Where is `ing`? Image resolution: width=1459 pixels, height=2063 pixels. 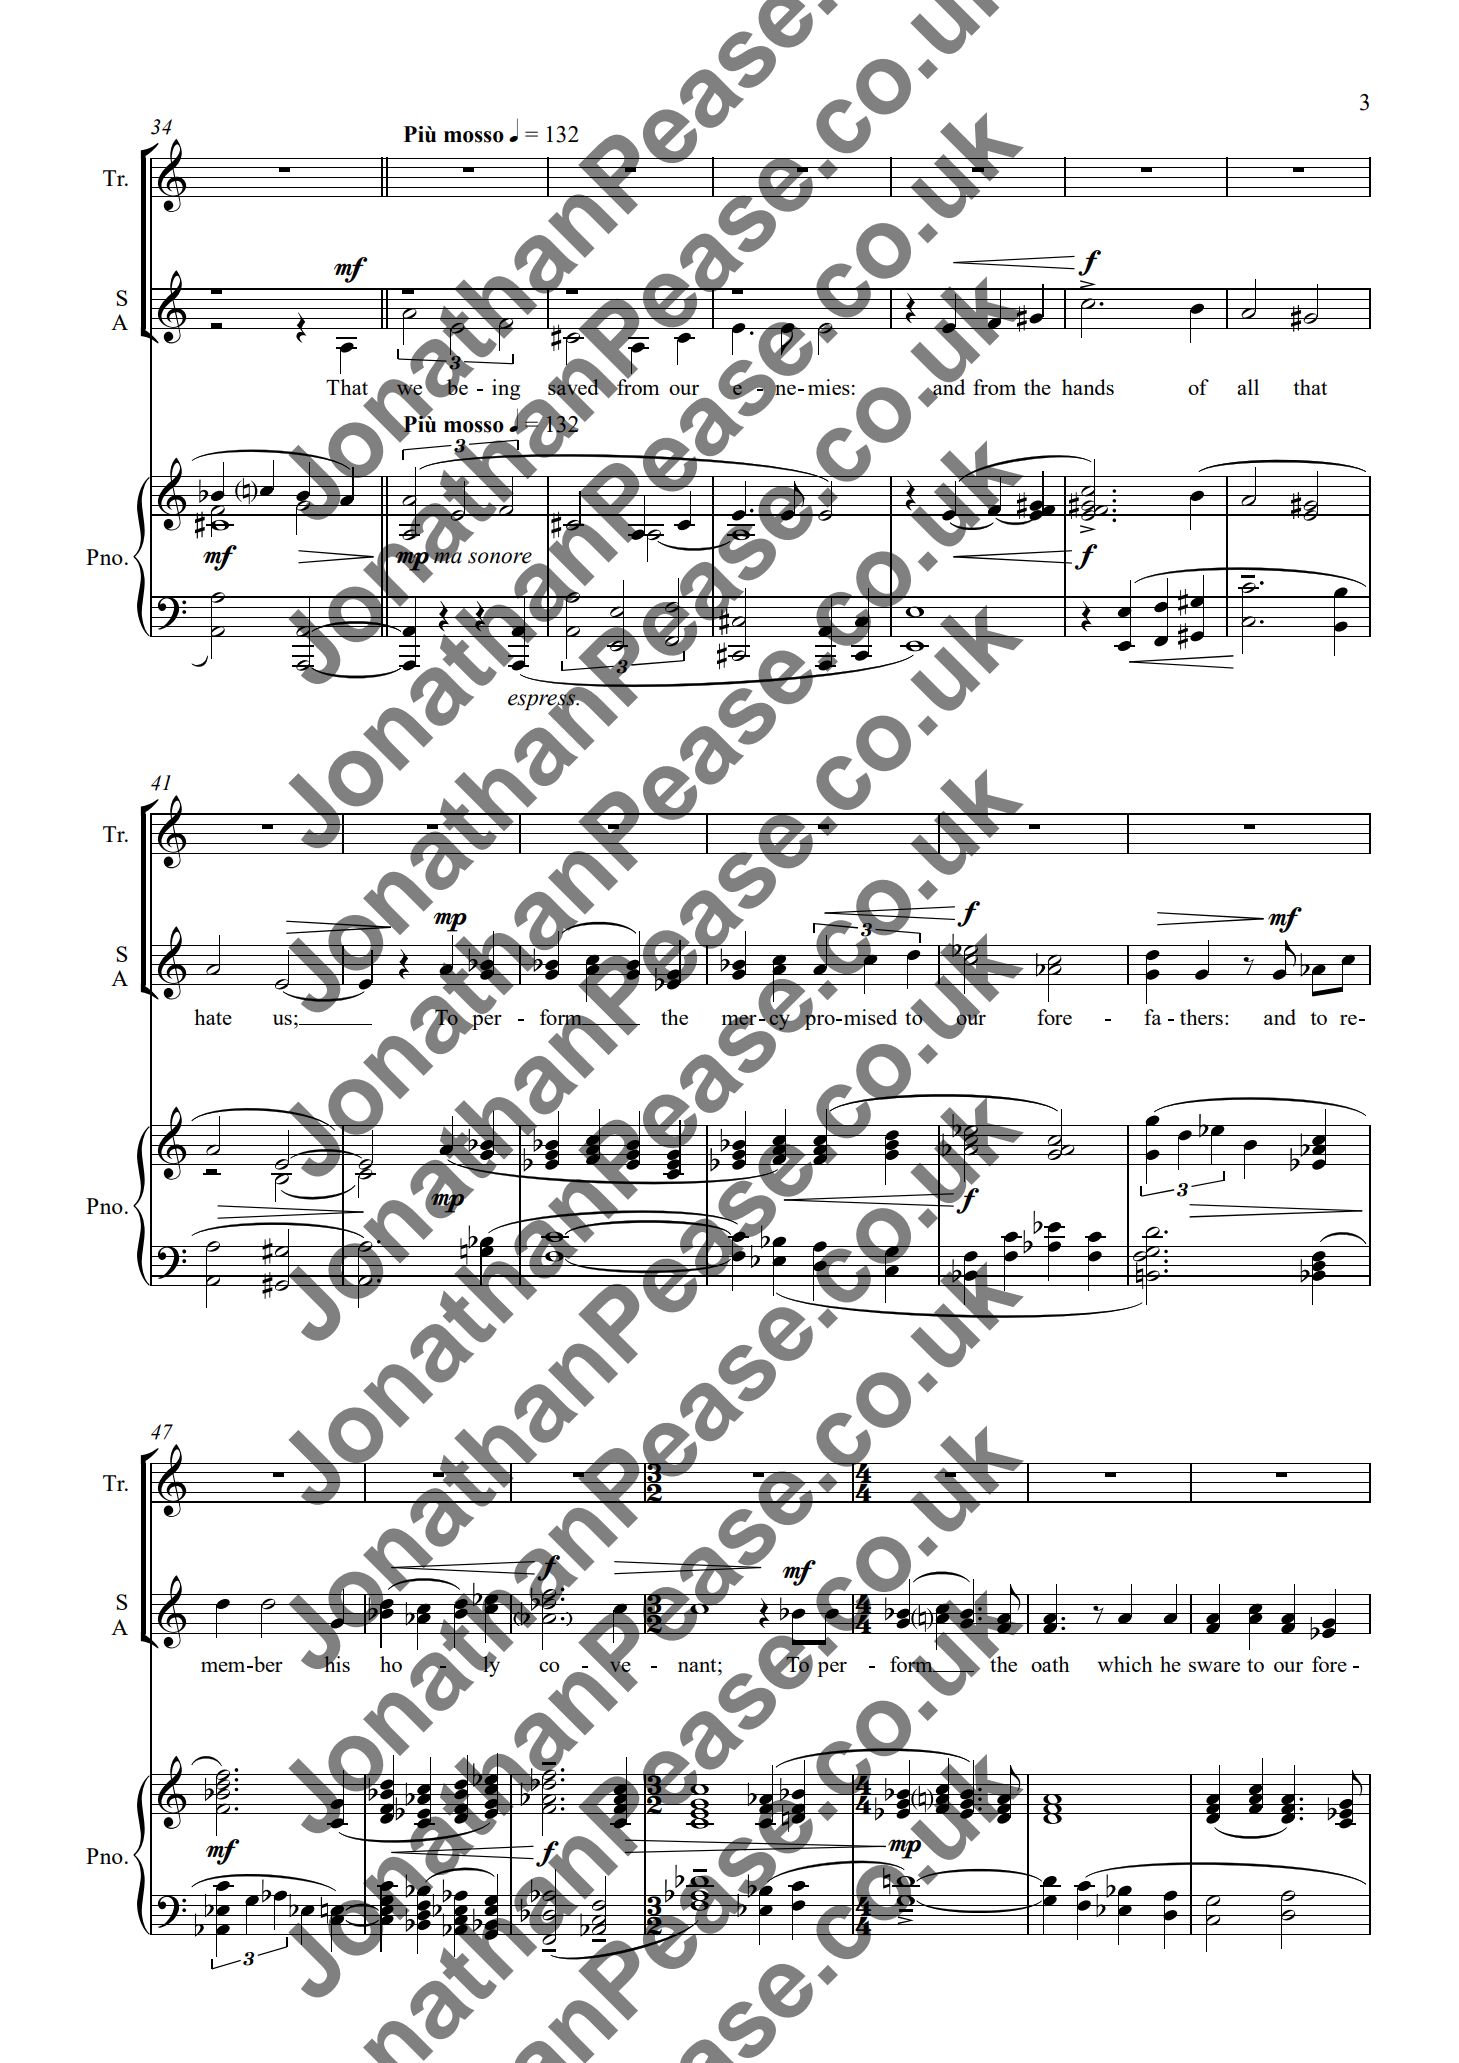 ing is located at coordinates (506, 389).
